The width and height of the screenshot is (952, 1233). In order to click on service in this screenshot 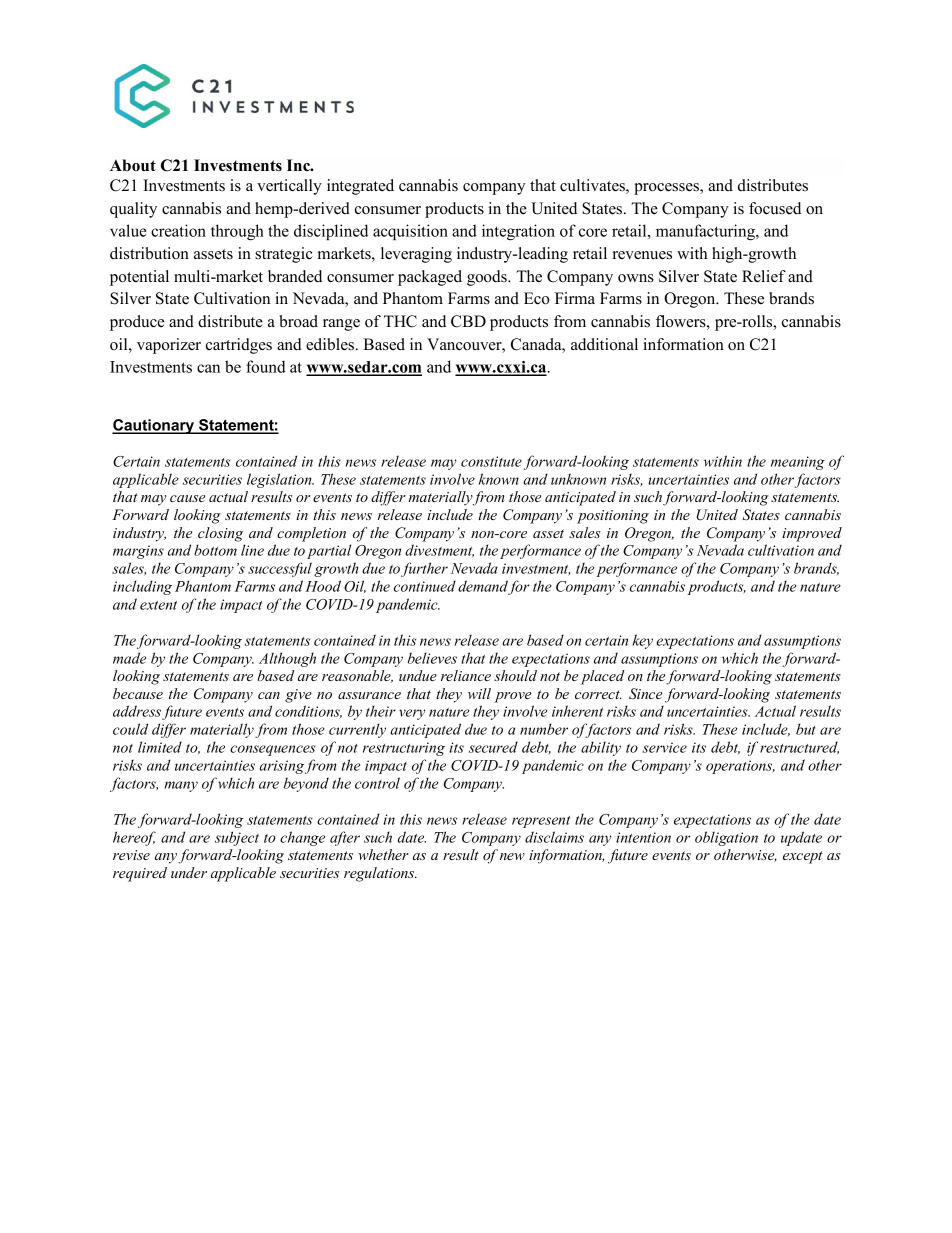, I will do `click(664, 747)`.
